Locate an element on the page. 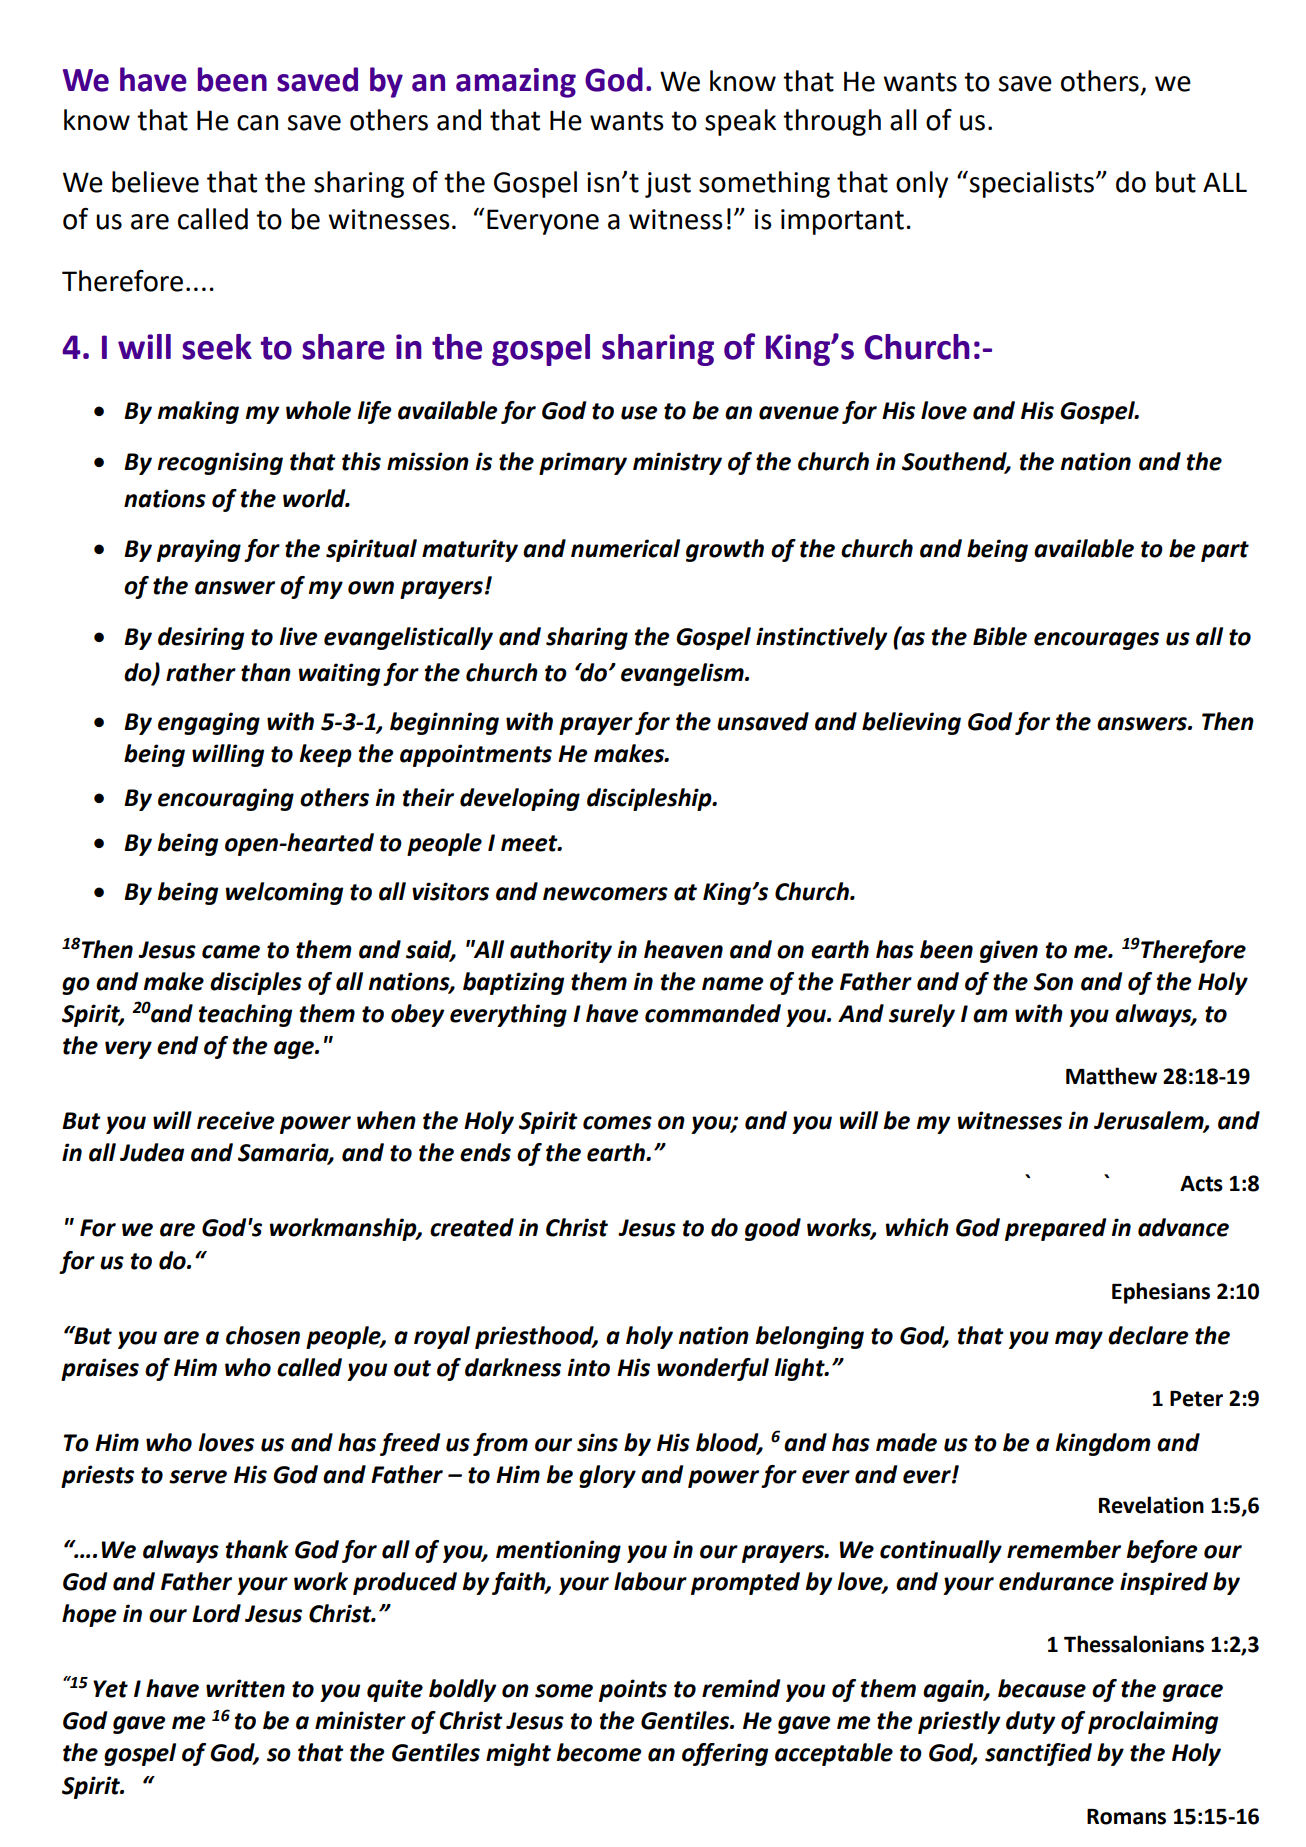  become is located at coordinates (599, 1752).
